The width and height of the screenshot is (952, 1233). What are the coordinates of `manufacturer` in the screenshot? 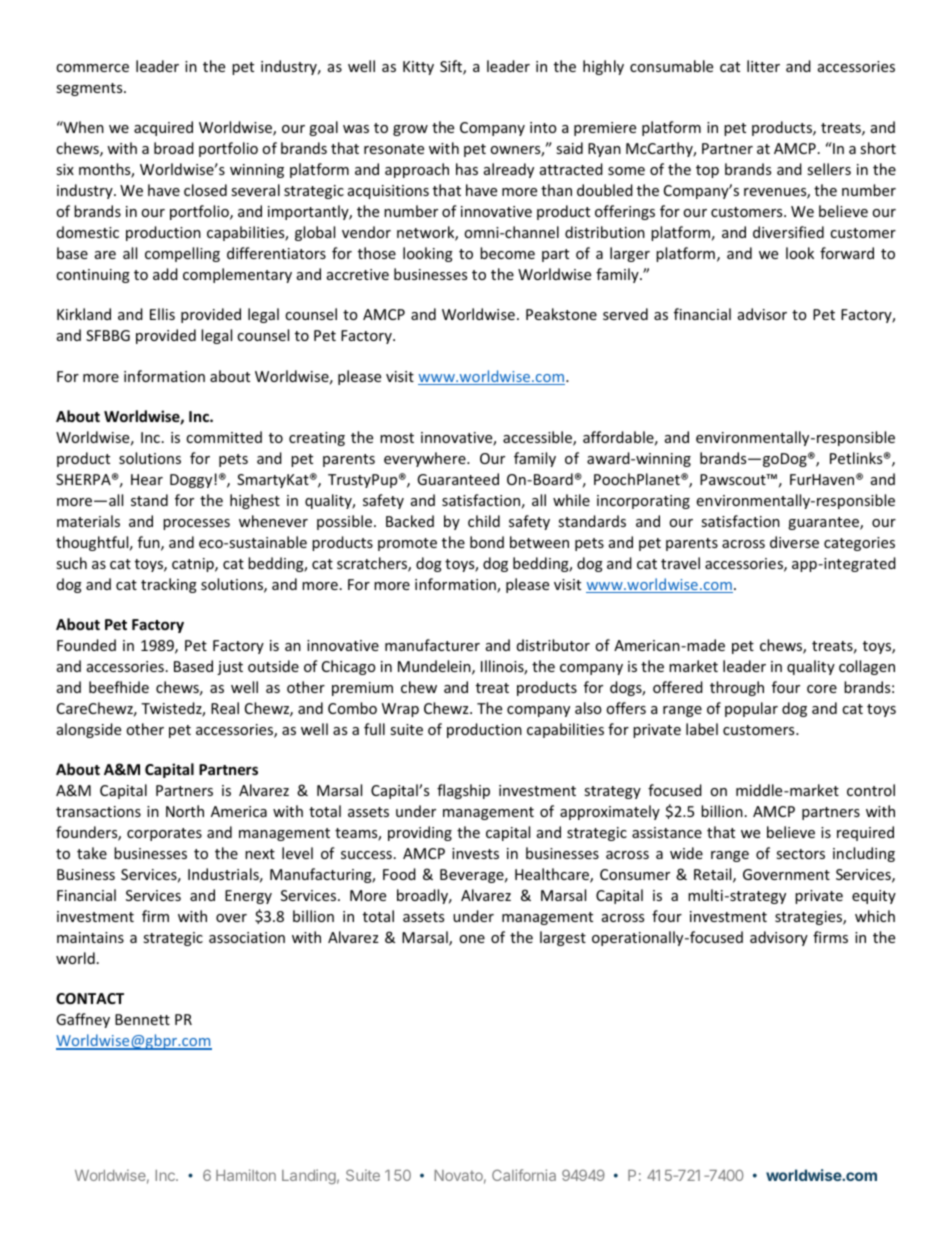 It's located at (432, 645).
